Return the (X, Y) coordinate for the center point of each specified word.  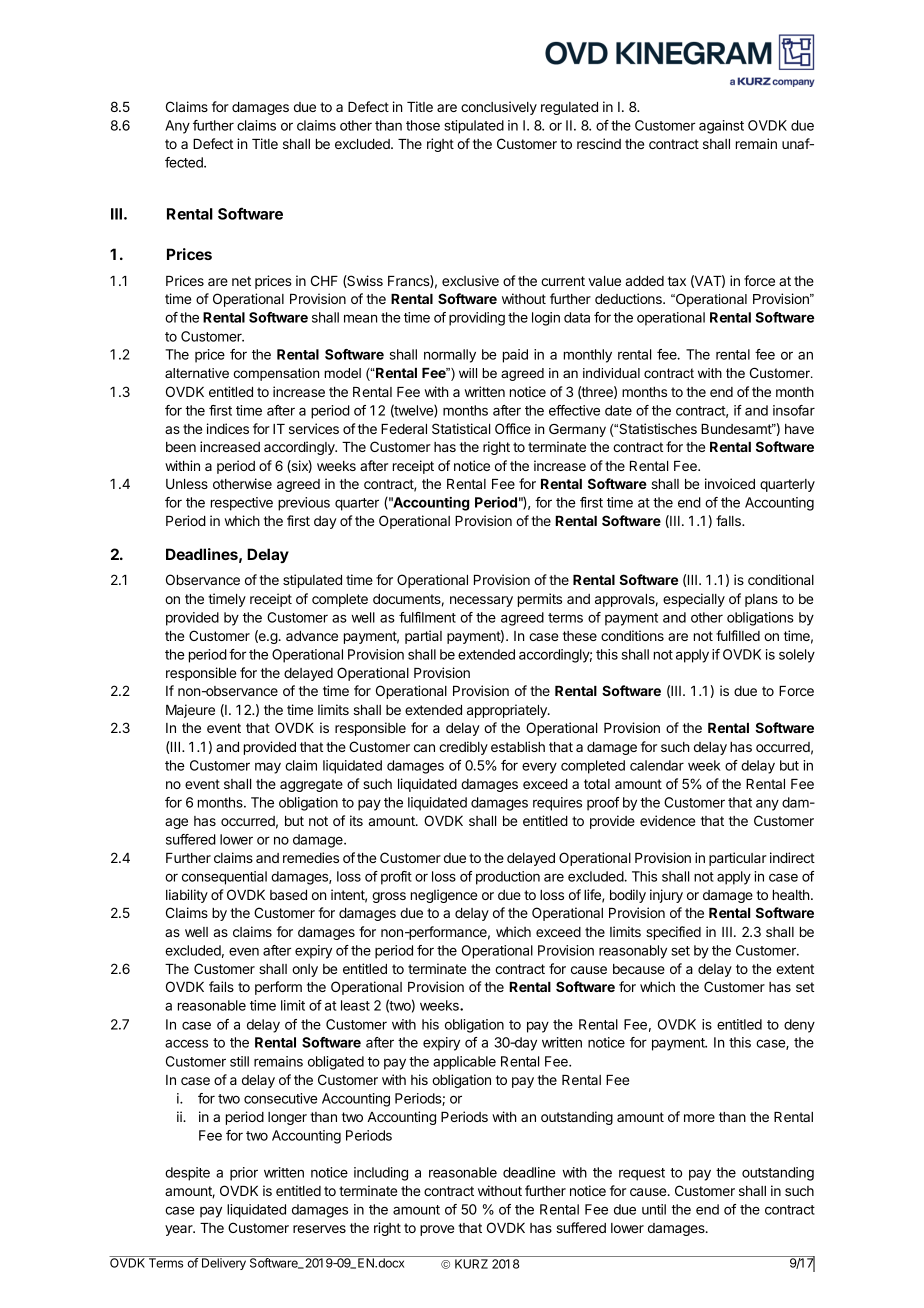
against (721, 127)
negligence (444, 896)
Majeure (190, 711)
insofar (794, 410)
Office (513, 428)
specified (673, 933)
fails (221, 986)
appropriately (508, 711)
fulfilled (738, 635)
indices (228, 428)
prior (244, 1174)
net (241, 281)
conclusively (499, 108)
